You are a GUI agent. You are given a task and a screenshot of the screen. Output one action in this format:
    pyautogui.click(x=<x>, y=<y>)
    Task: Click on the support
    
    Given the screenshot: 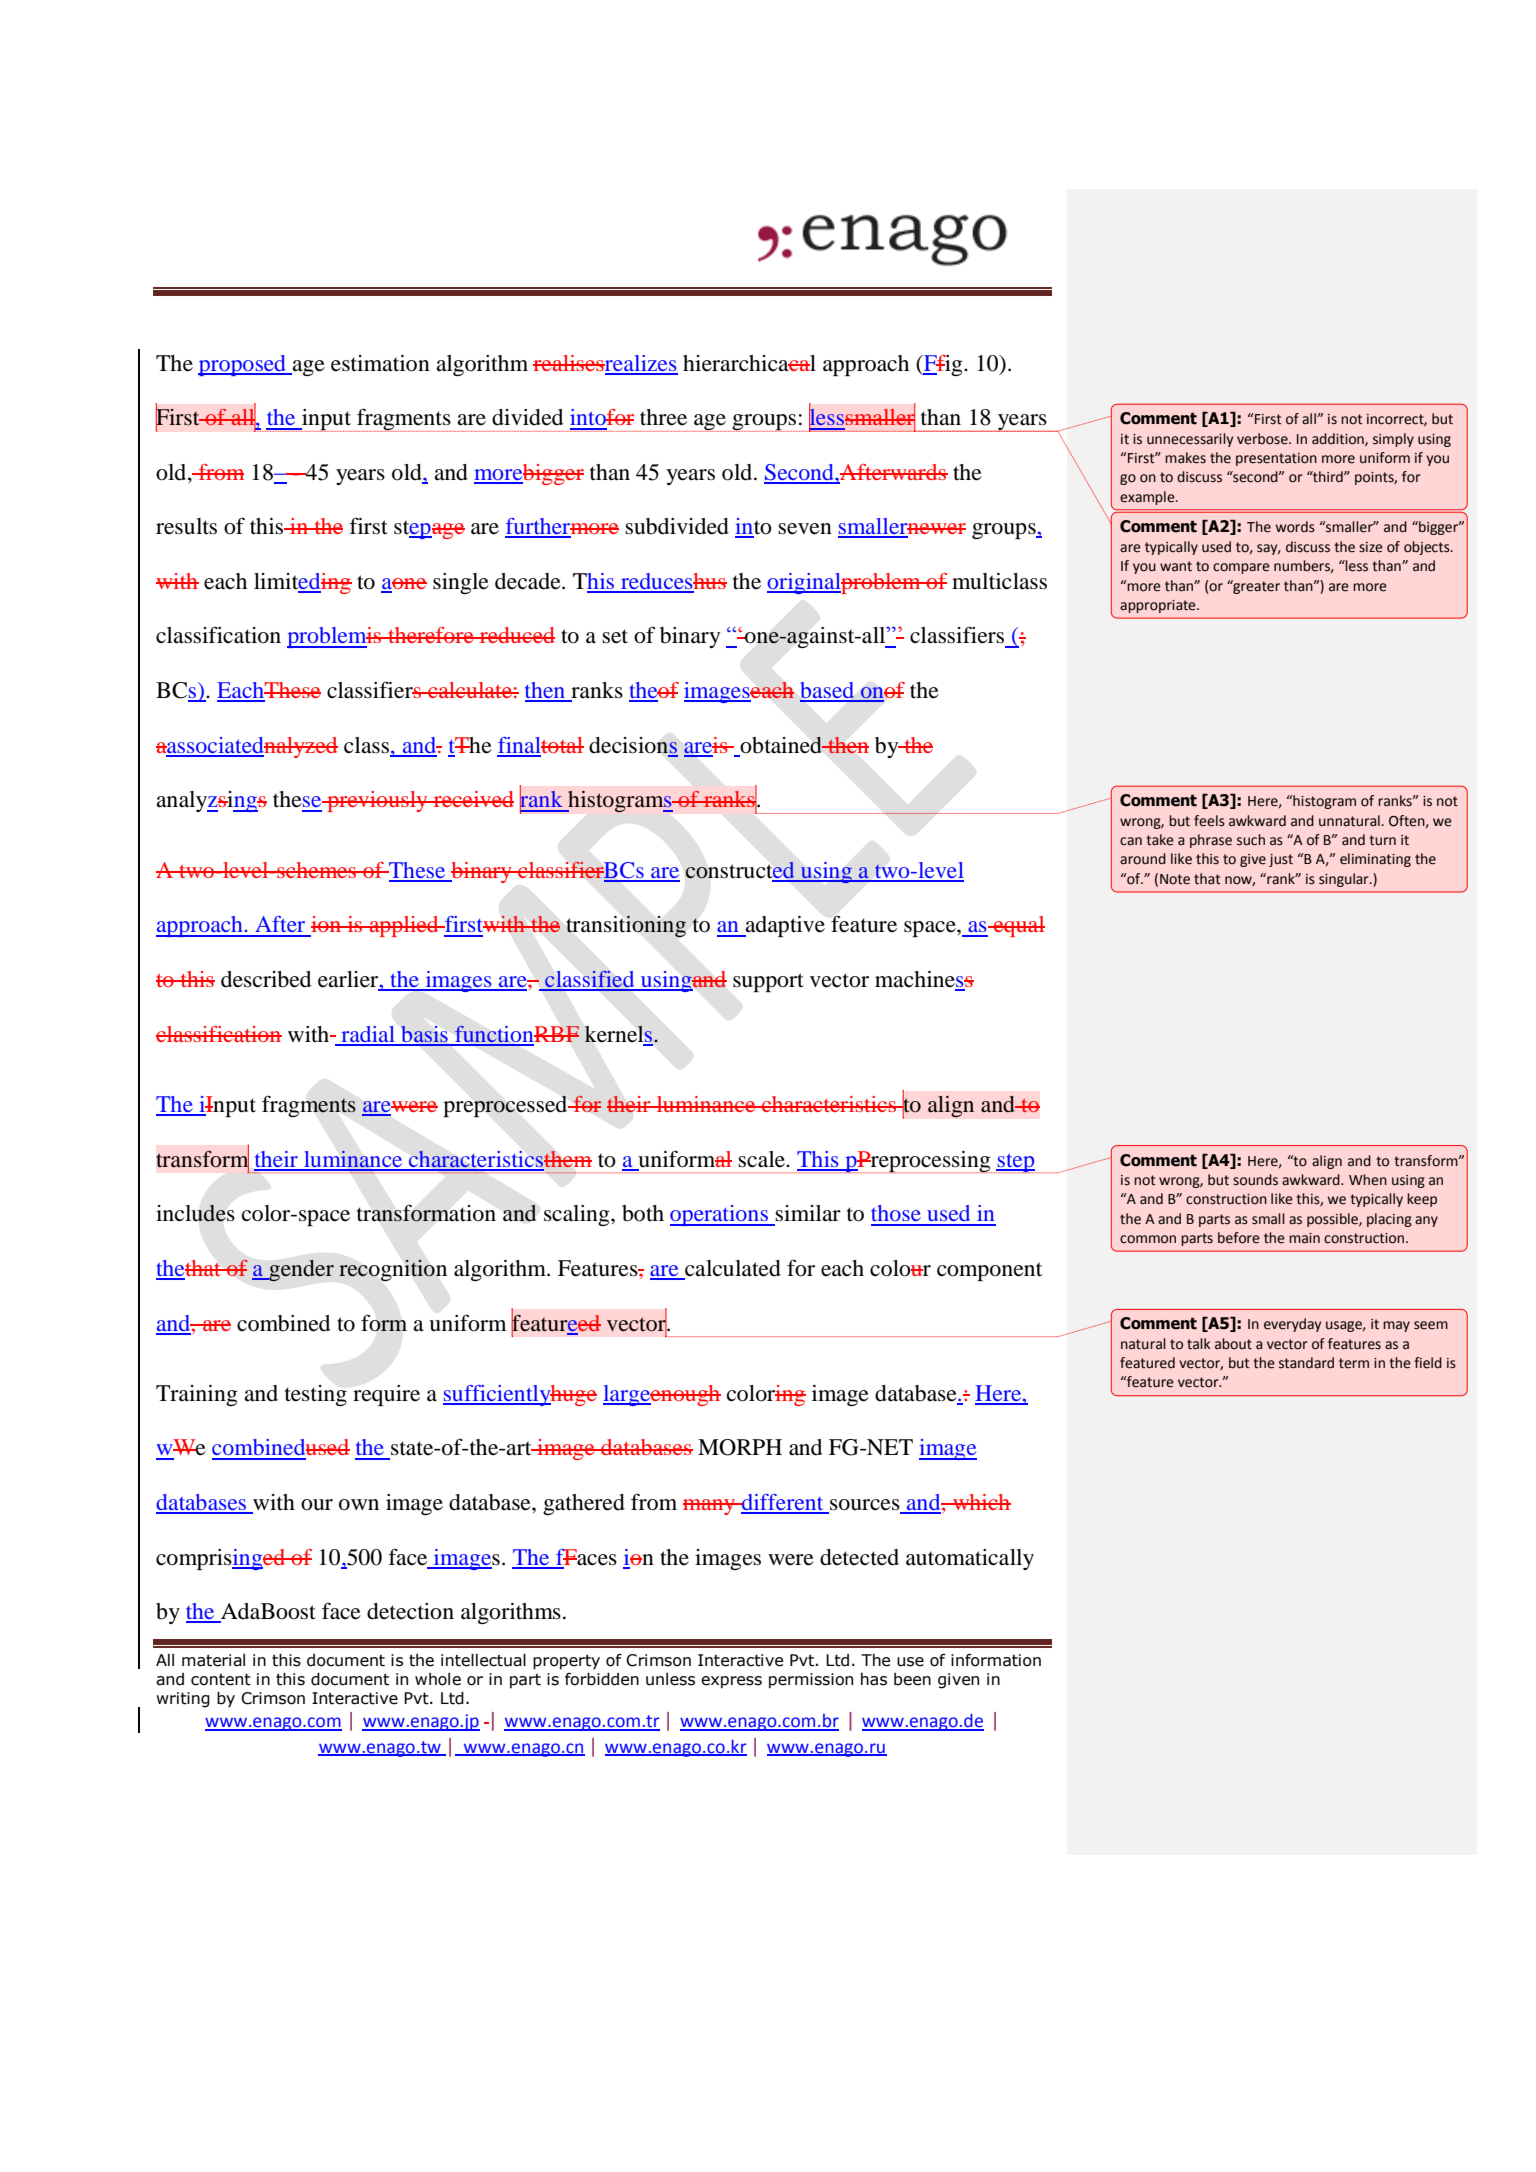 What is the action you would take?
    pyautogui.click(x=768, y=982)
